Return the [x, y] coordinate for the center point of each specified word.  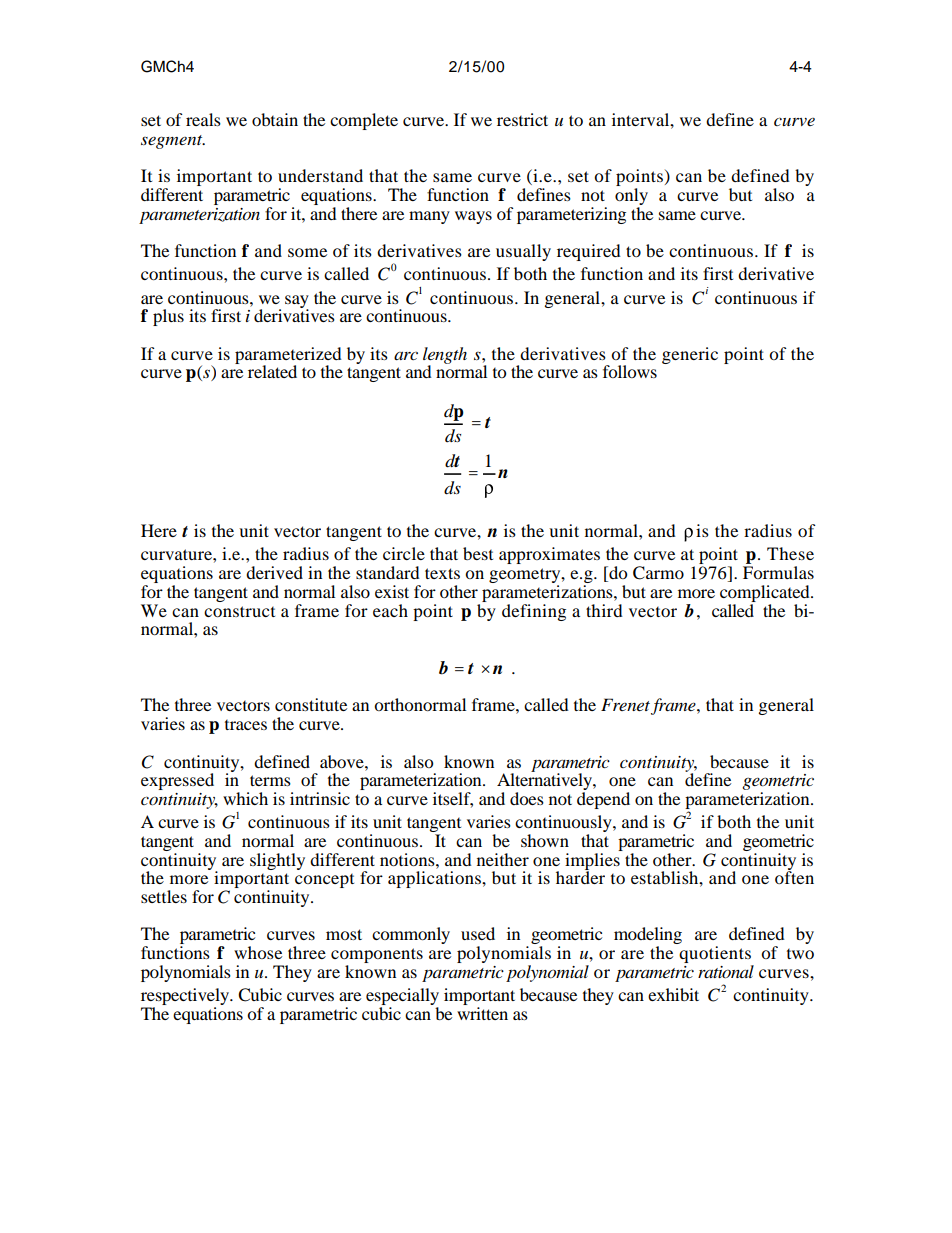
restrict [522, 119]
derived [274, 572]
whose [258, 952]
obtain [275, 119]
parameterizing [571, 215]
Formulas [778, 572]
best [478, 553]
